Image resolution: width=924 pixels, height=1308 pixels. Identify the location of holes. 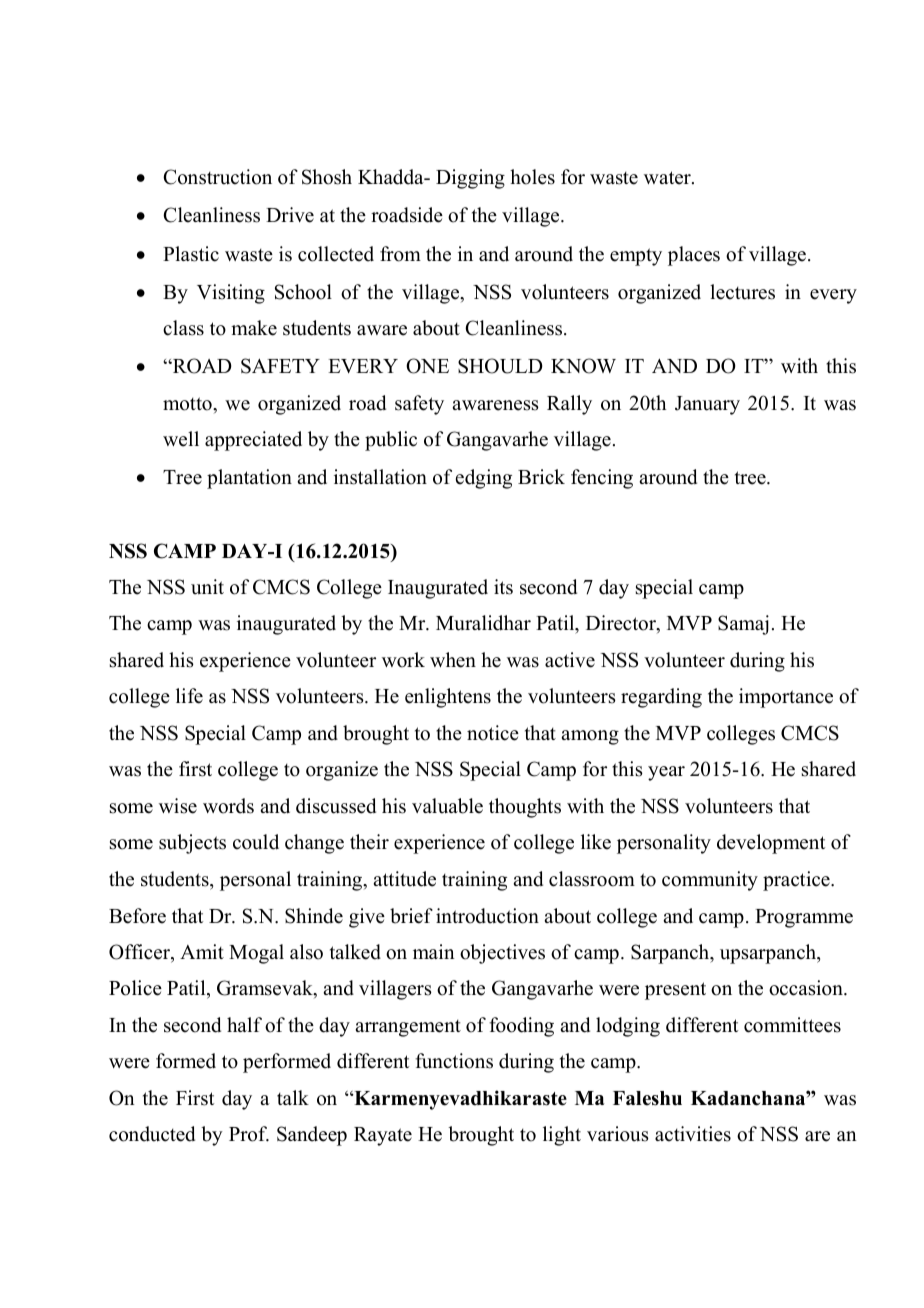
(532, 177).
